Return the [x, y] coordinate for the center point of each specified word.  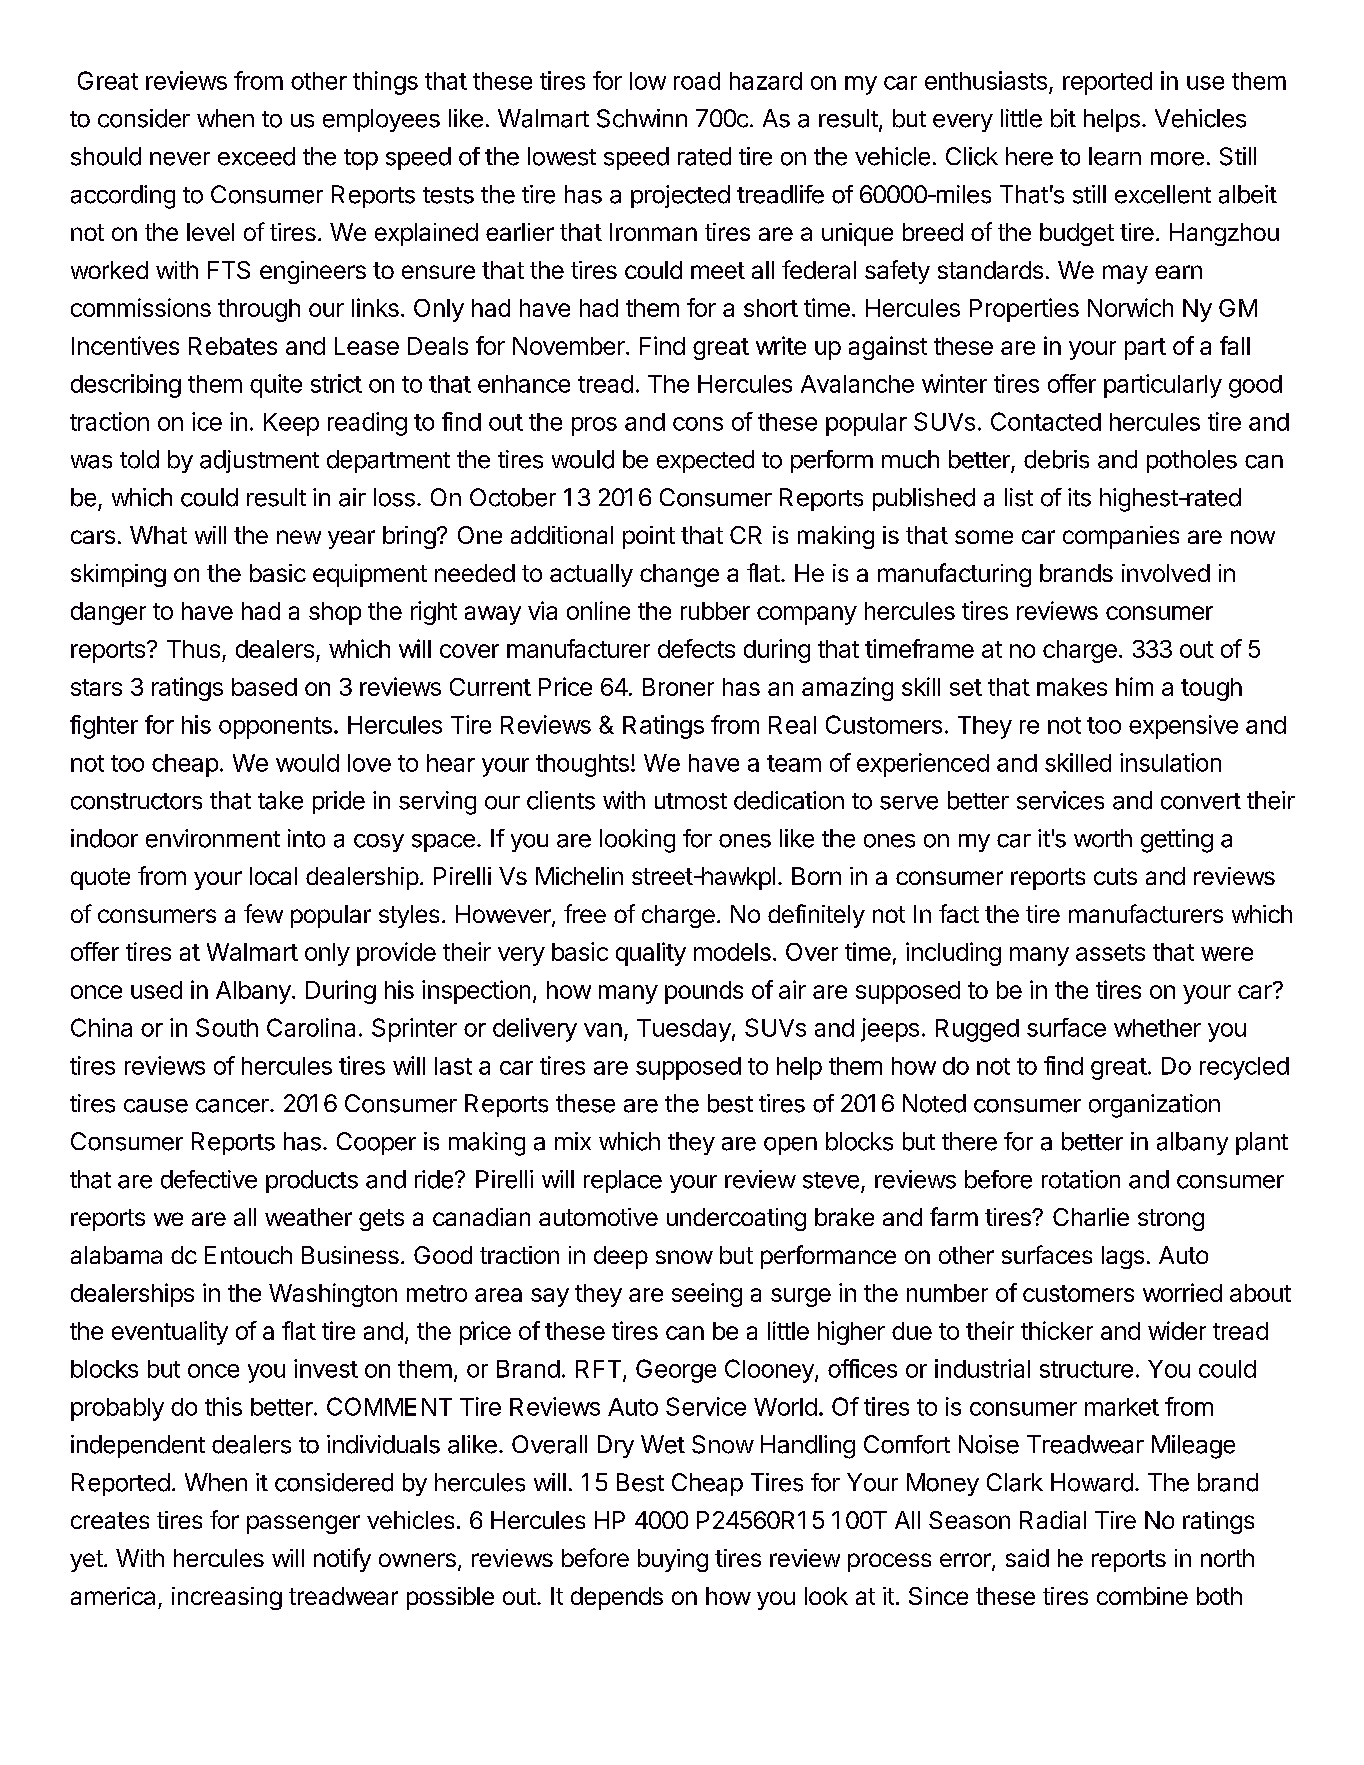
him [1134, 686]
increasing [227, 1598]
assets [1110, 952]
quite [276, 386]
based [264, 687]
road [697, 81]
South [227, 1027]
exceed [256, 156]
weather [308, 1217]
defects [696, 648]
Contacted [1046, 421]
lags [1123, 1257]
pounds [704, 992]
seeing [707, 1295]
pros [594, 426]
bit [1063, 118]
